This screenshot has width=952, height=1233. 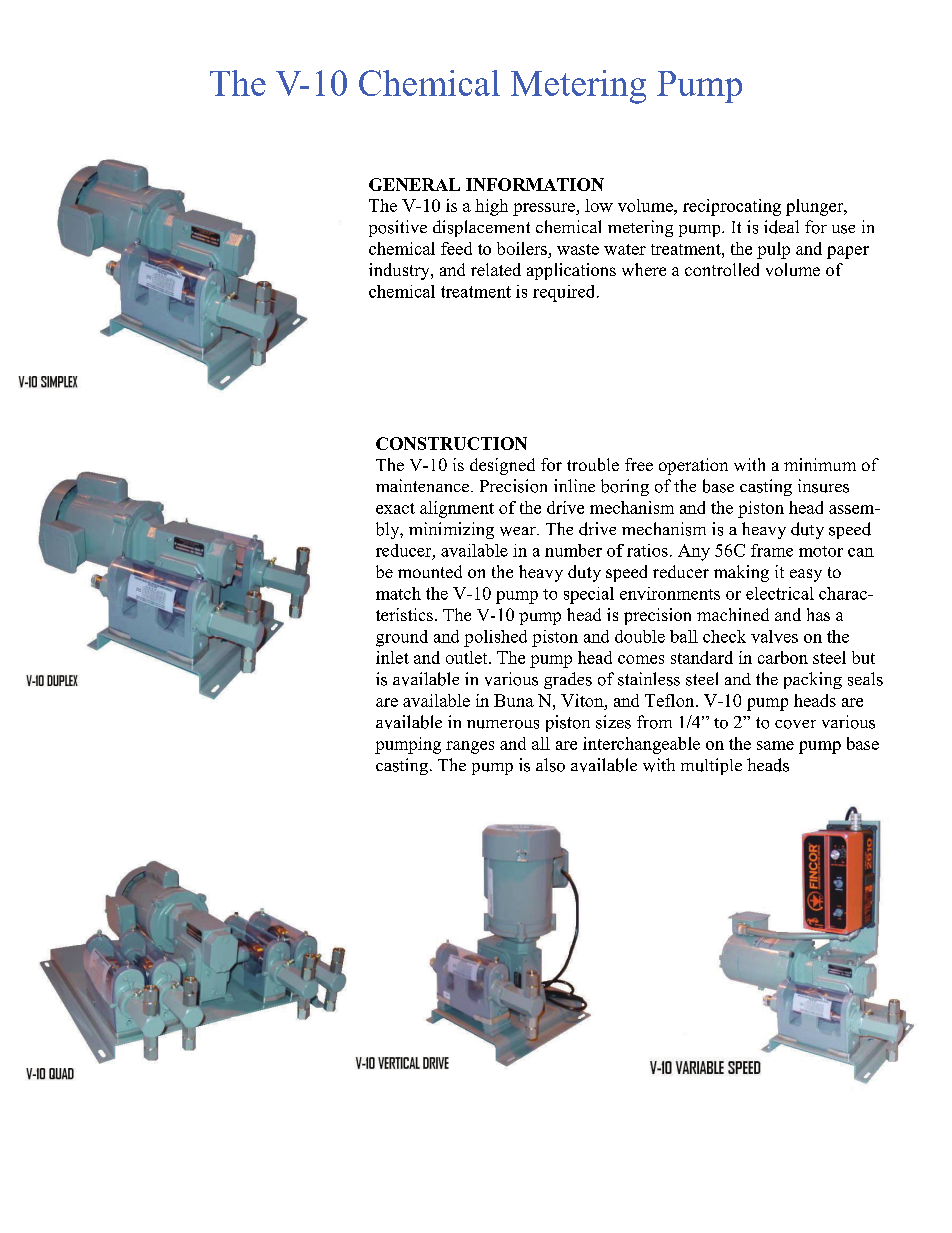 I want to click on minimum, so click(x=820, y=464).
